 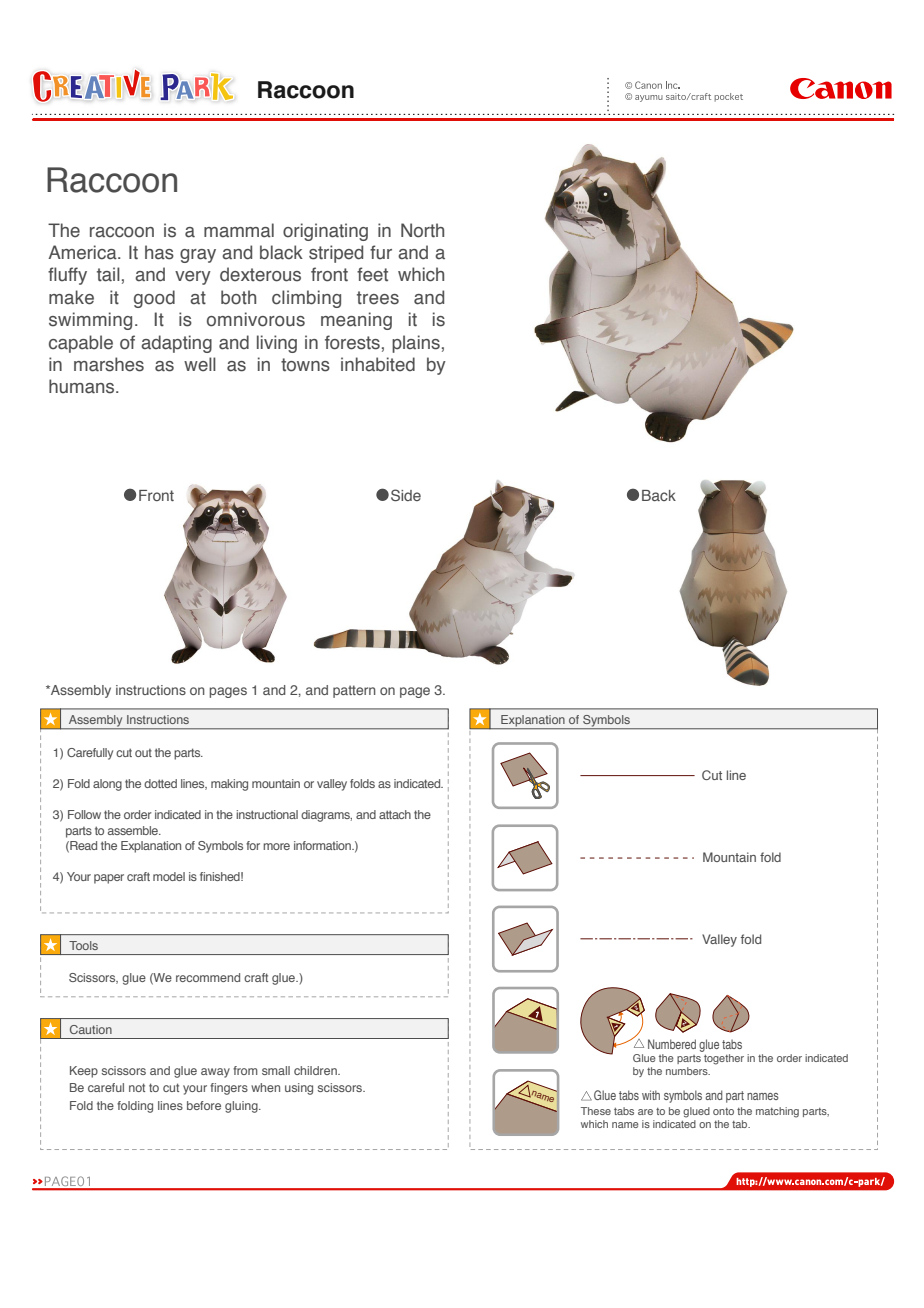 What do you see at coordinates (169, 876) in the screenshot?
I see `model` at bounding box center [169, 876].
